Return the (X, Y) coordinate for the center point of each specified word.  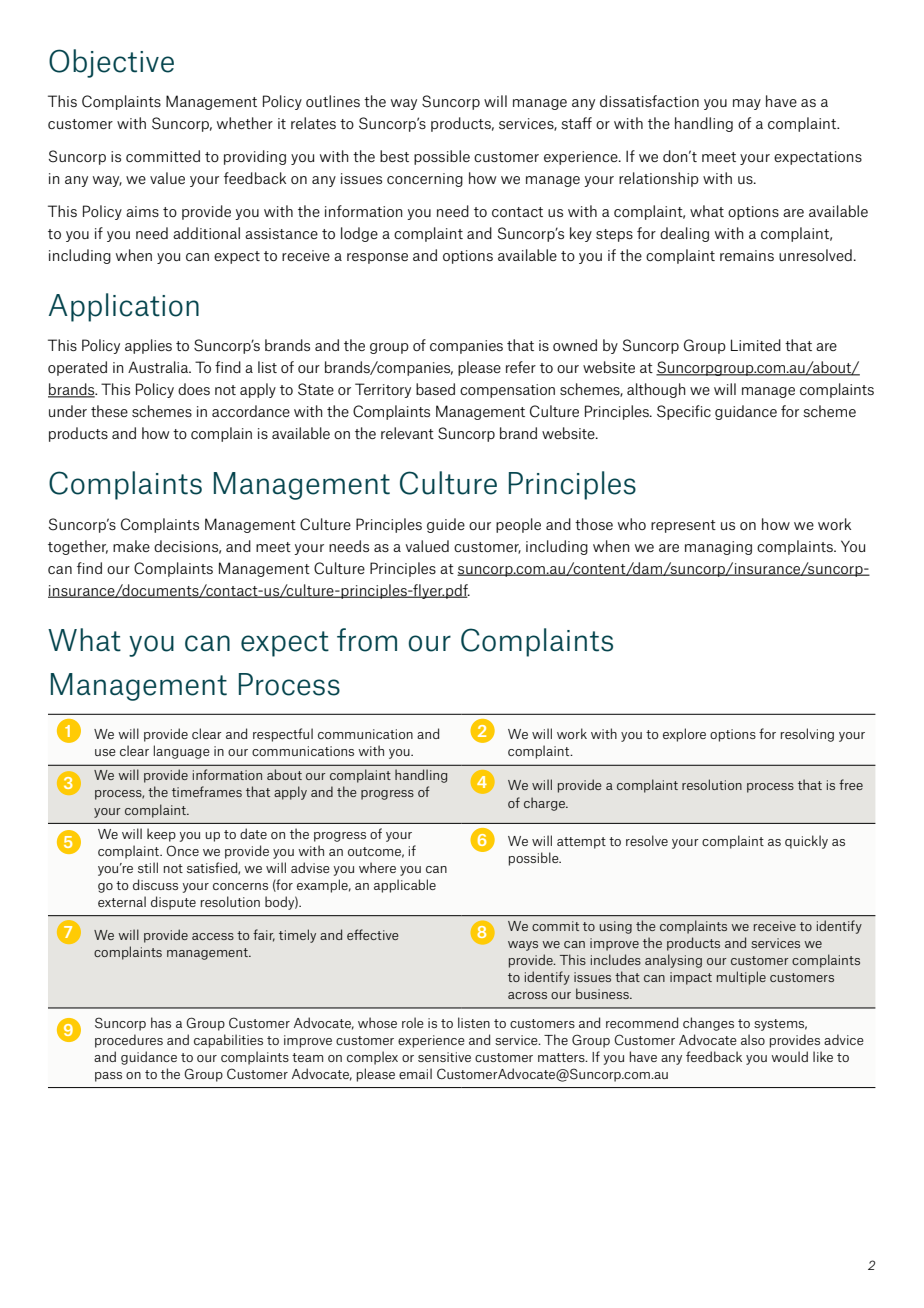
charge (545, 804)
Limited (756, 345)
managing (718, 548)
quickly (806, 842)
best (394, 156)
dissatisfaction (649, 101)
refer (521, 367)
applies (148, 346)
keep (161, 835)
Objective (111, 63)
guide (446, 525)
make (131, 546)
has (161, 1022)
